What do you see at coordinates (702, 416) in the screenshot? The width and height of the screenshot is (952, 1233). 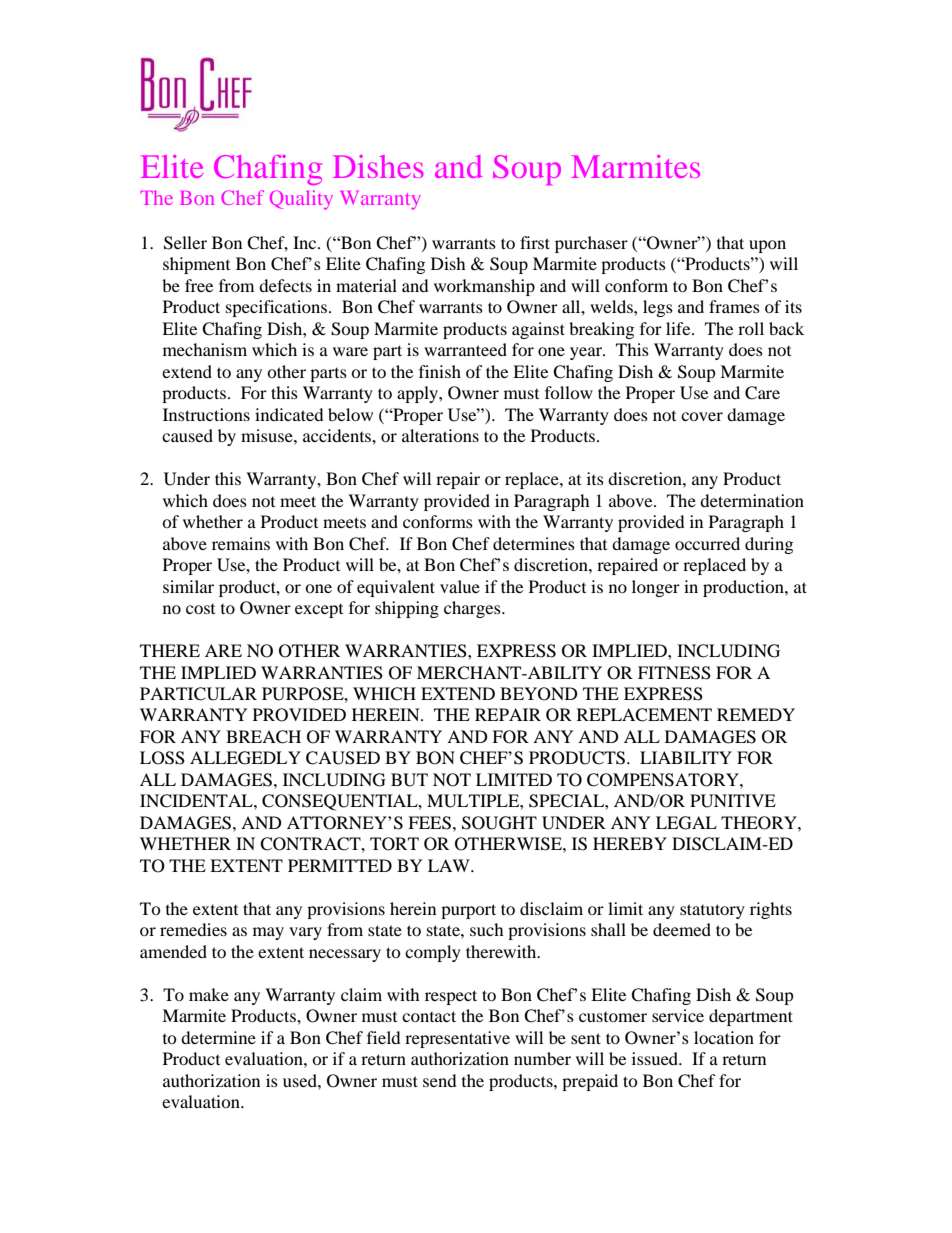 I see `cover` at bounding box center [702, 416].
